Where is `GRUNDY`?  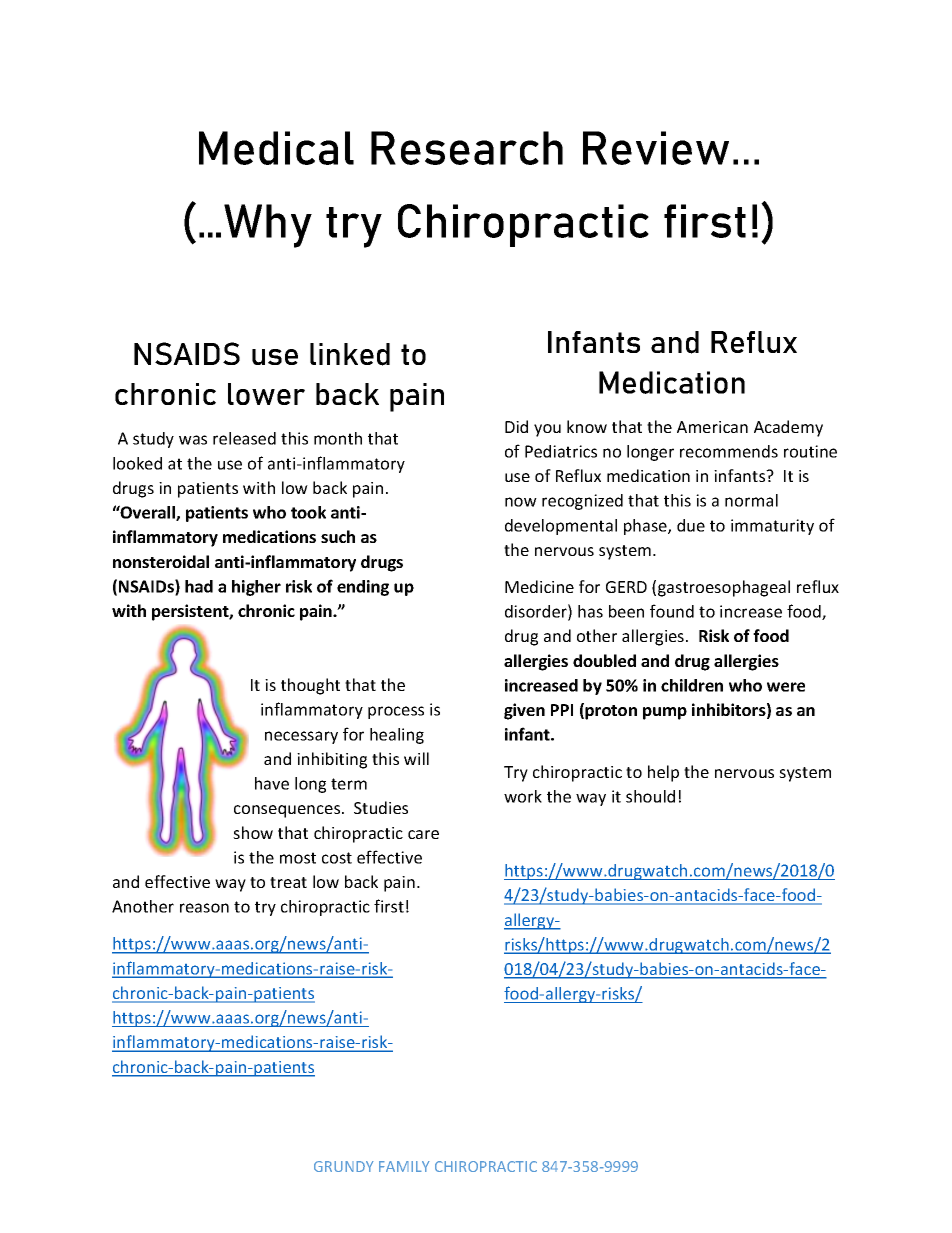
GRUNDY is located at coordinates (344, 1166).
